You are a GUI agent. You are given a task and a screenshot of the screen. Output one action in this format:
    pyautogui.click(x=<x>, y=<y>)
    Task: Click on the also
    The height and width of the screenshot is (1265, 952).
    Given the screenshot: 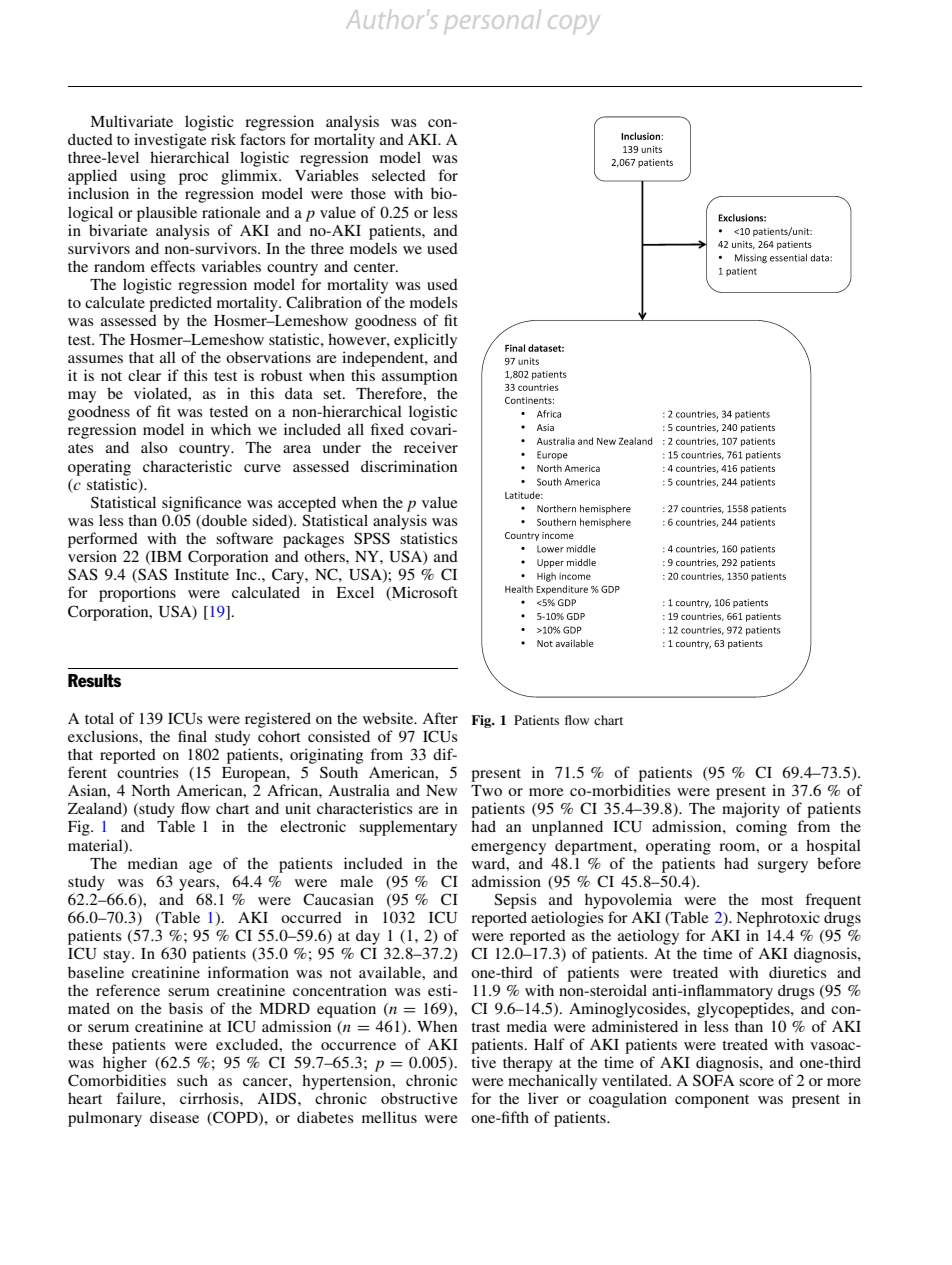 What is the action you would take?
    pyautogui.click(x=154, y=447)
